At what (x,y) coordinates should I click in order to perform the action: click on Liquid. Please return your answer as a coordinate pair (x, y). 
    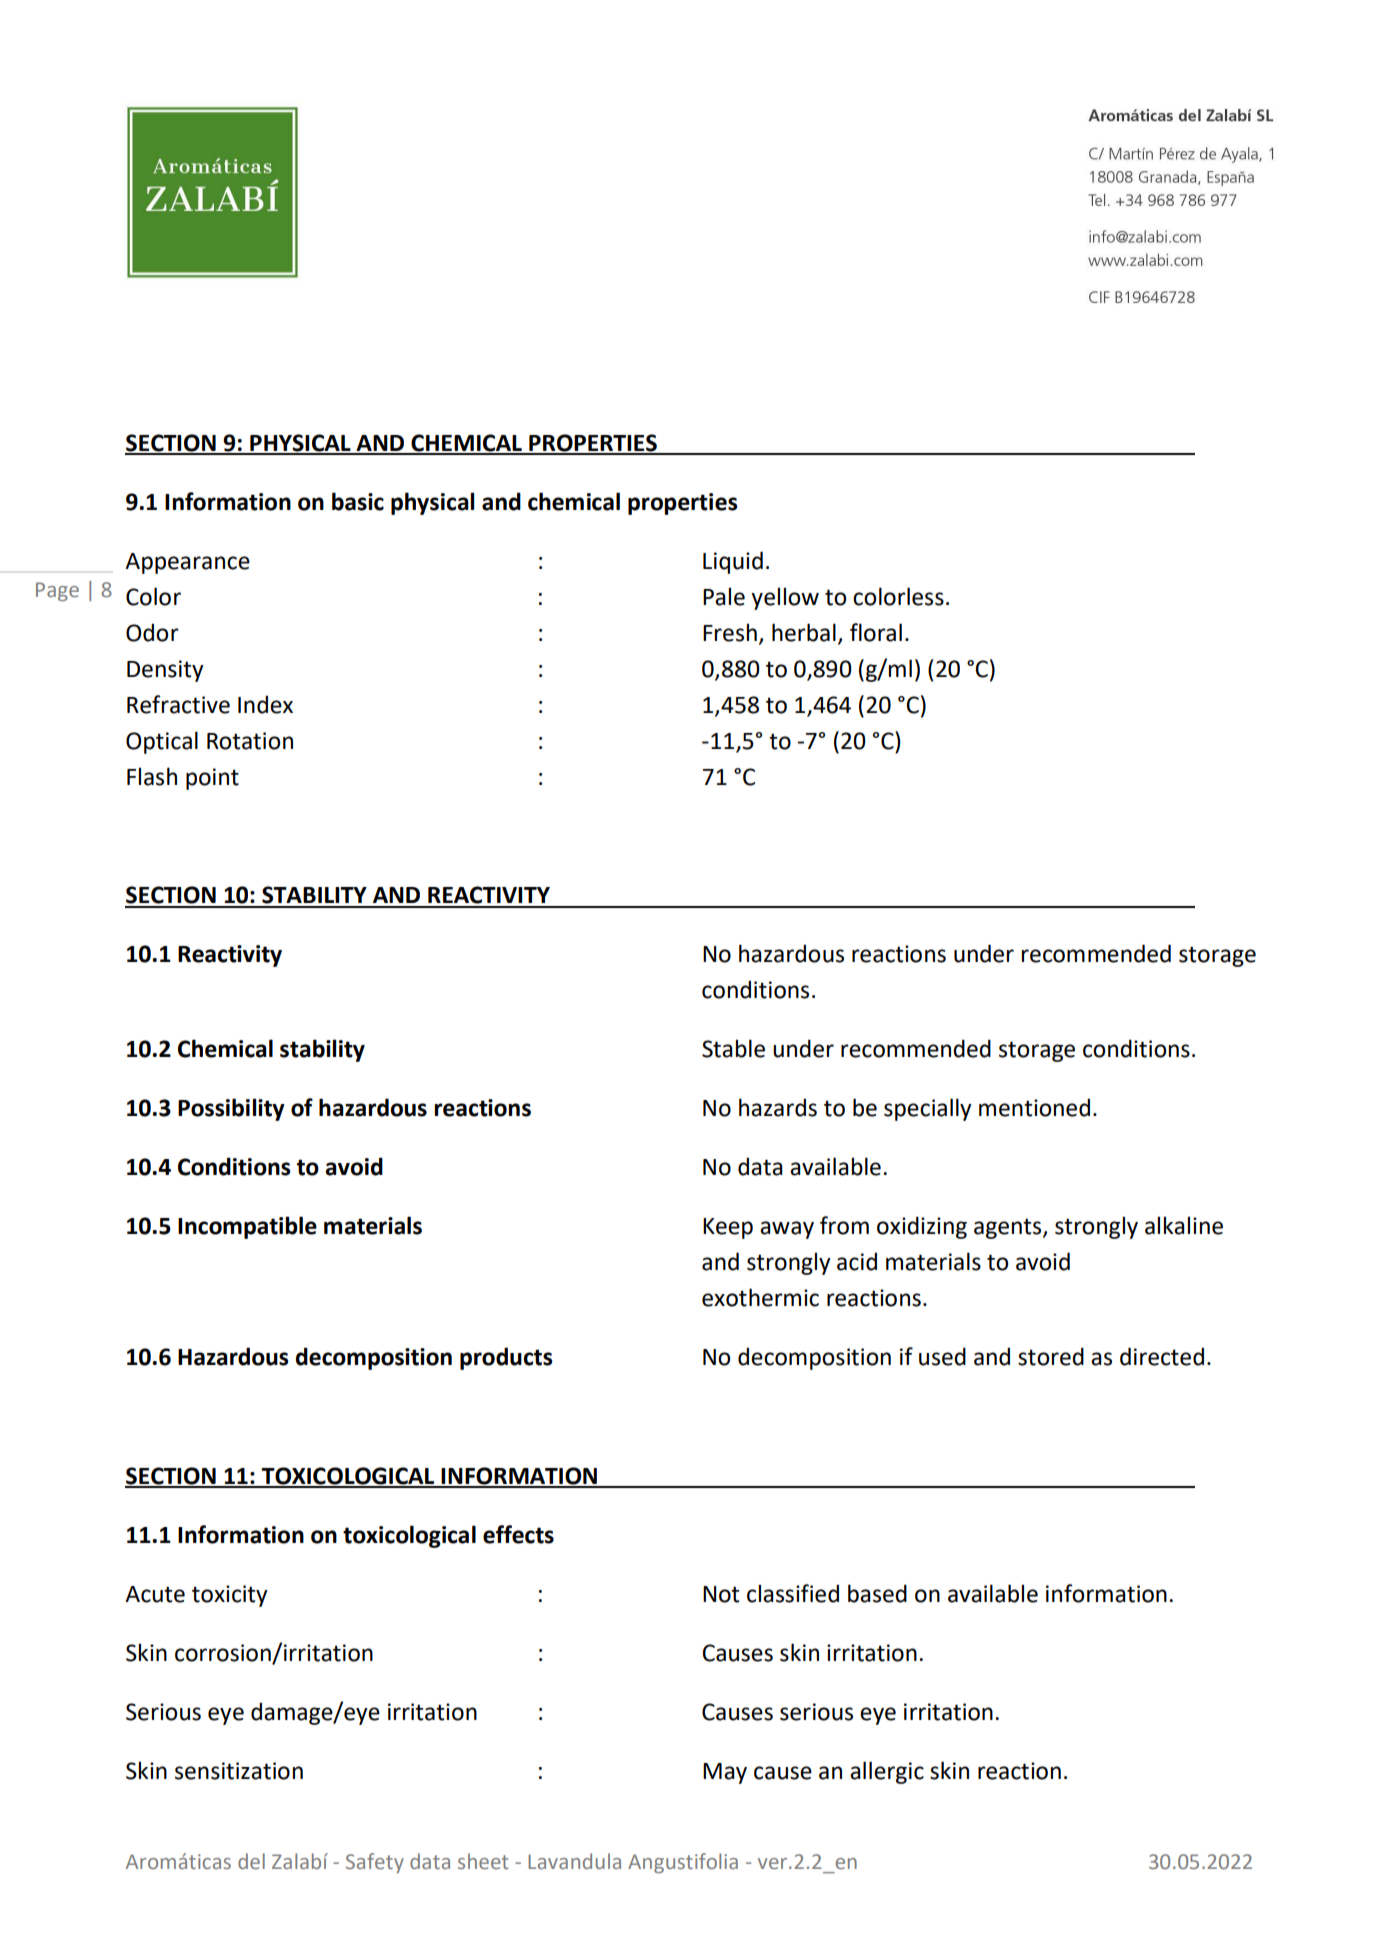
    Looking at the image, I should click on (733, 562).
